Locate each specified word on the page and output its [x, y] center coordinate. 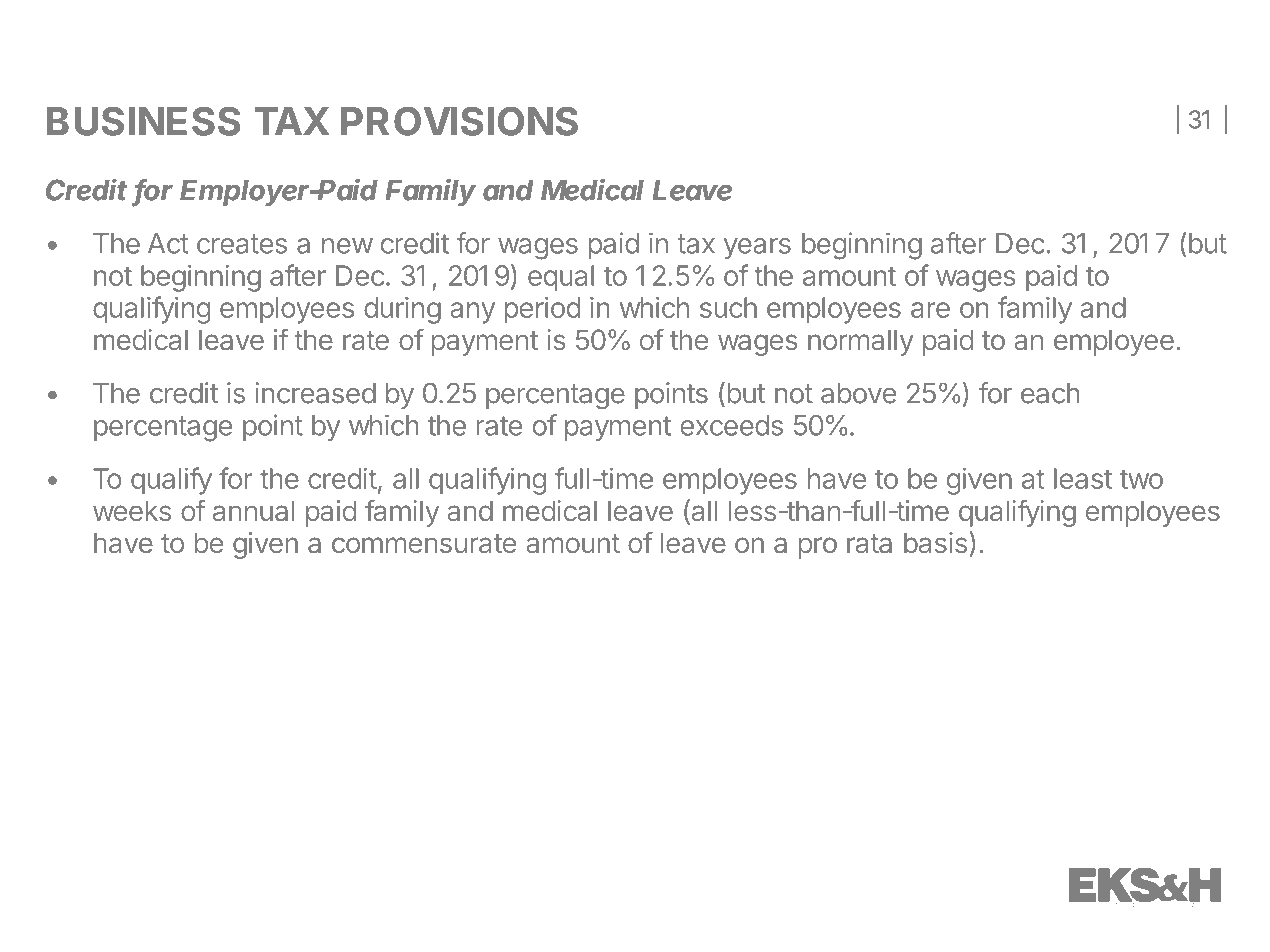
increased [315, 393]
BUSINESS [143, 121]
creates [242, 244]
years [757, 248]
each [1050, 393]
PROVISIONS [459, 121]
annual [254, 510]
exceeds [731, 425]
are [930, 310]
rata [869, 543]
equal [561, 278]
